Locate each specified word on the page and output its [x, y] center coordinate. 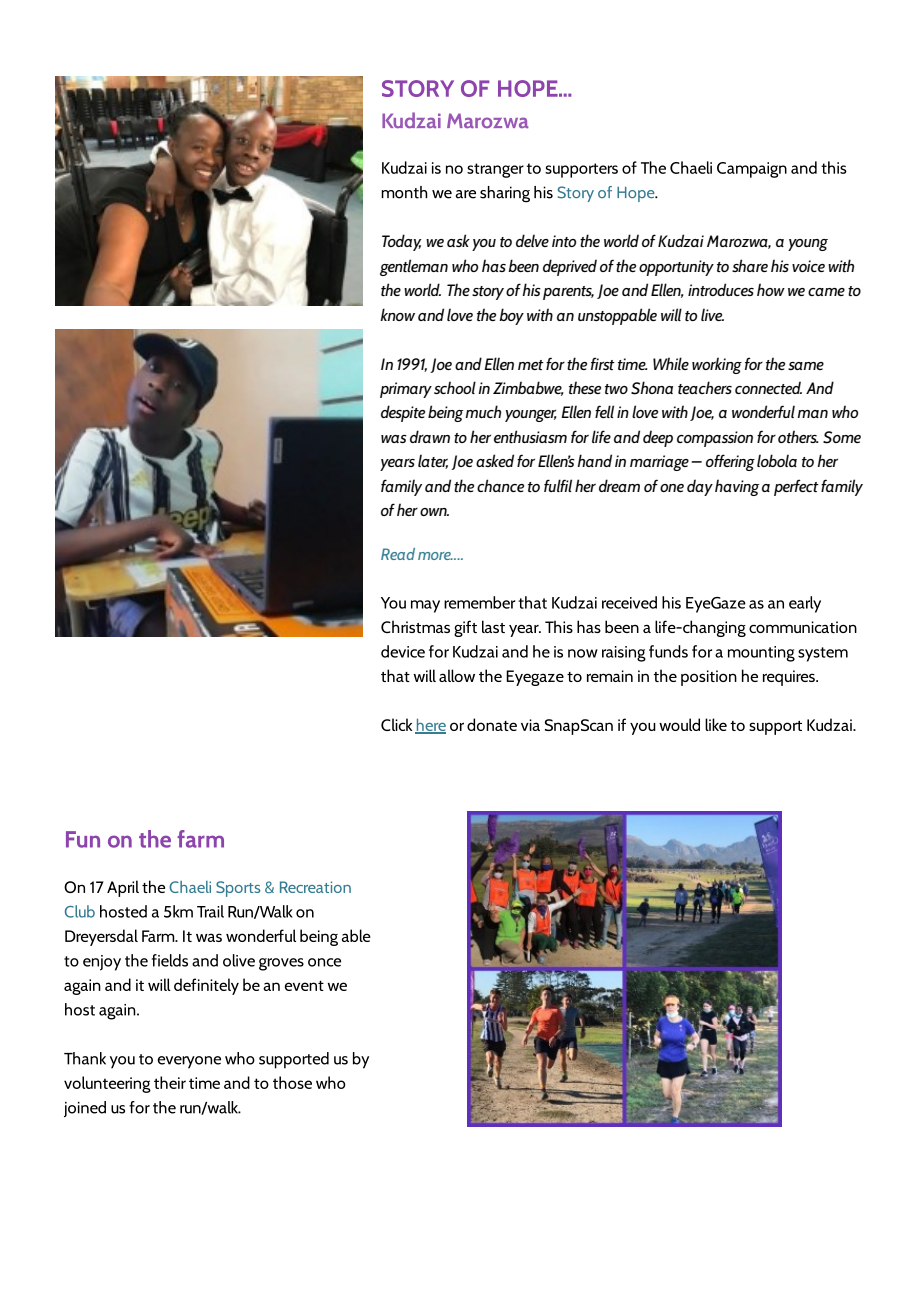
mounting [761, 654]
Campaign [752, 170]
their [170, 1082]
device [403, 651]
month [404, 192]
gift [465, 628]
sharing [505, 194]
